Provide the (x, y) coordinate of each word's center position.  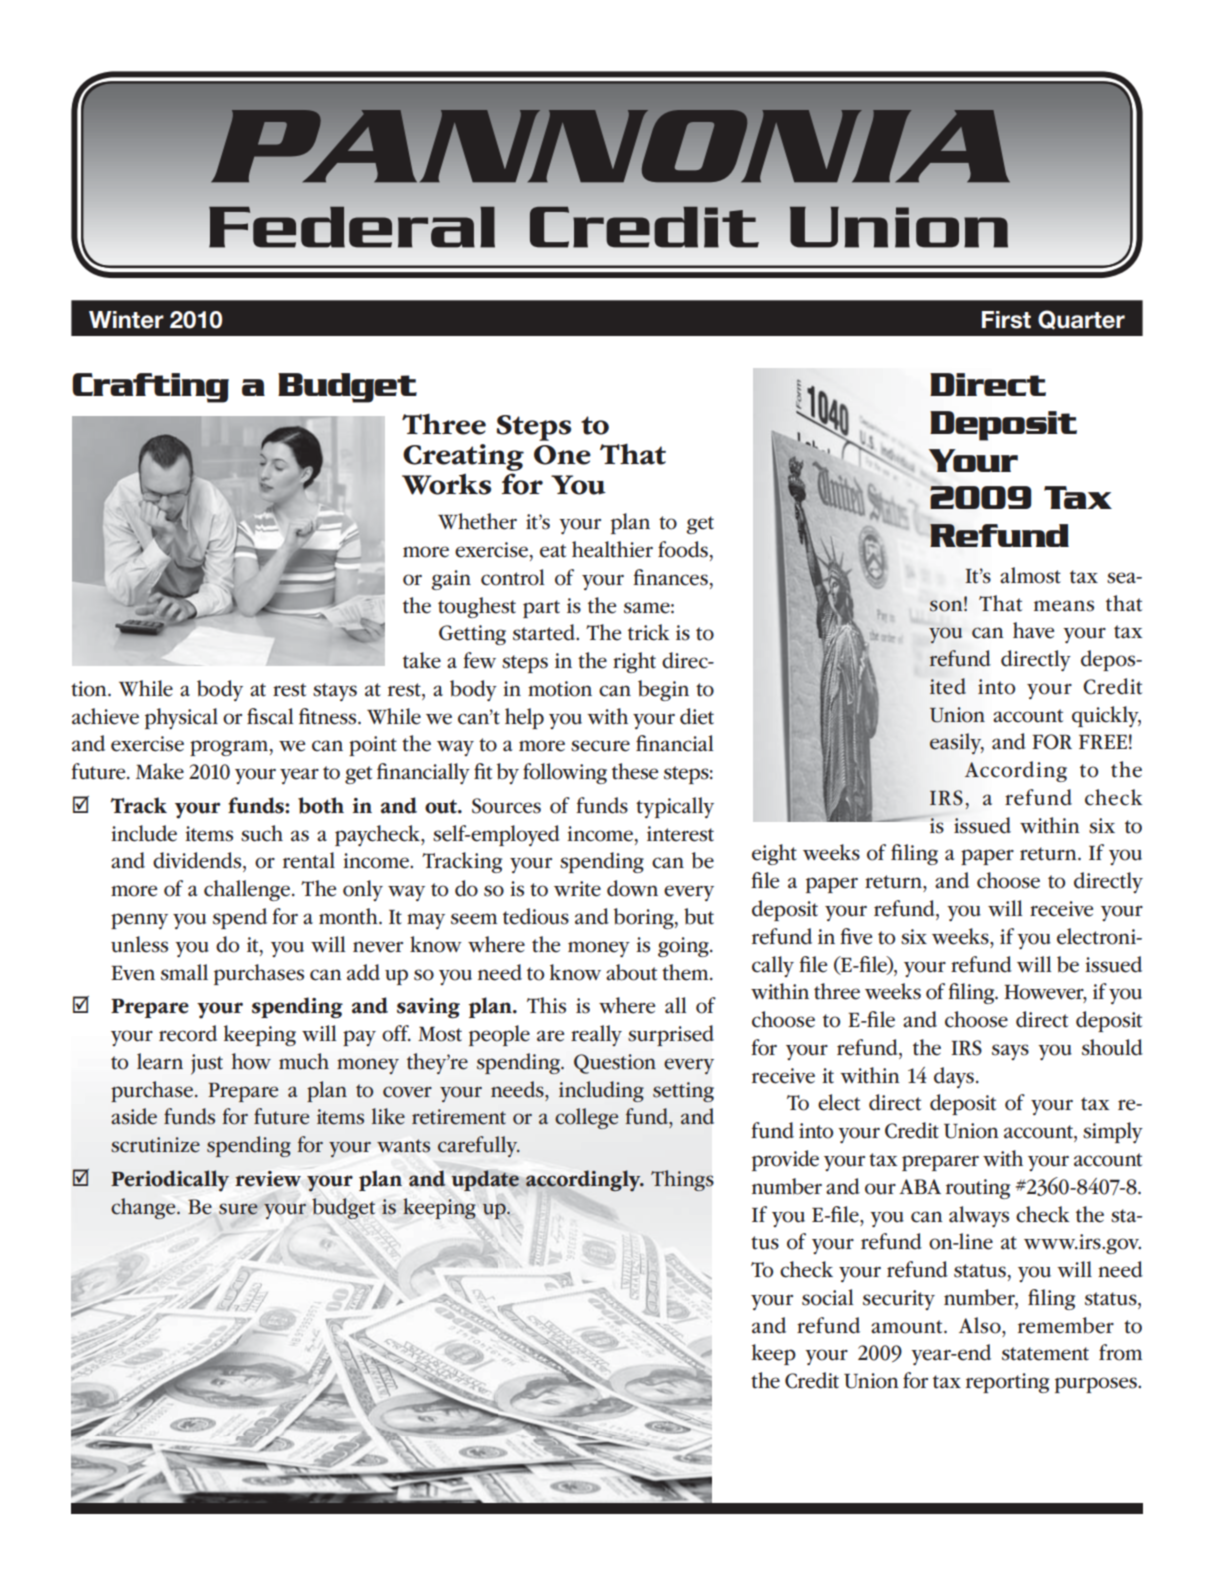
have (1033, 630)
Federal (352, 227)
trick (648, 632)
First (1006, 320)
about (631, 972)
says (1010, 1052)
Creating (463, 457)
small (184, 972)
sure (238, 1209)
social (827, 1297)
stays (335, 692)
